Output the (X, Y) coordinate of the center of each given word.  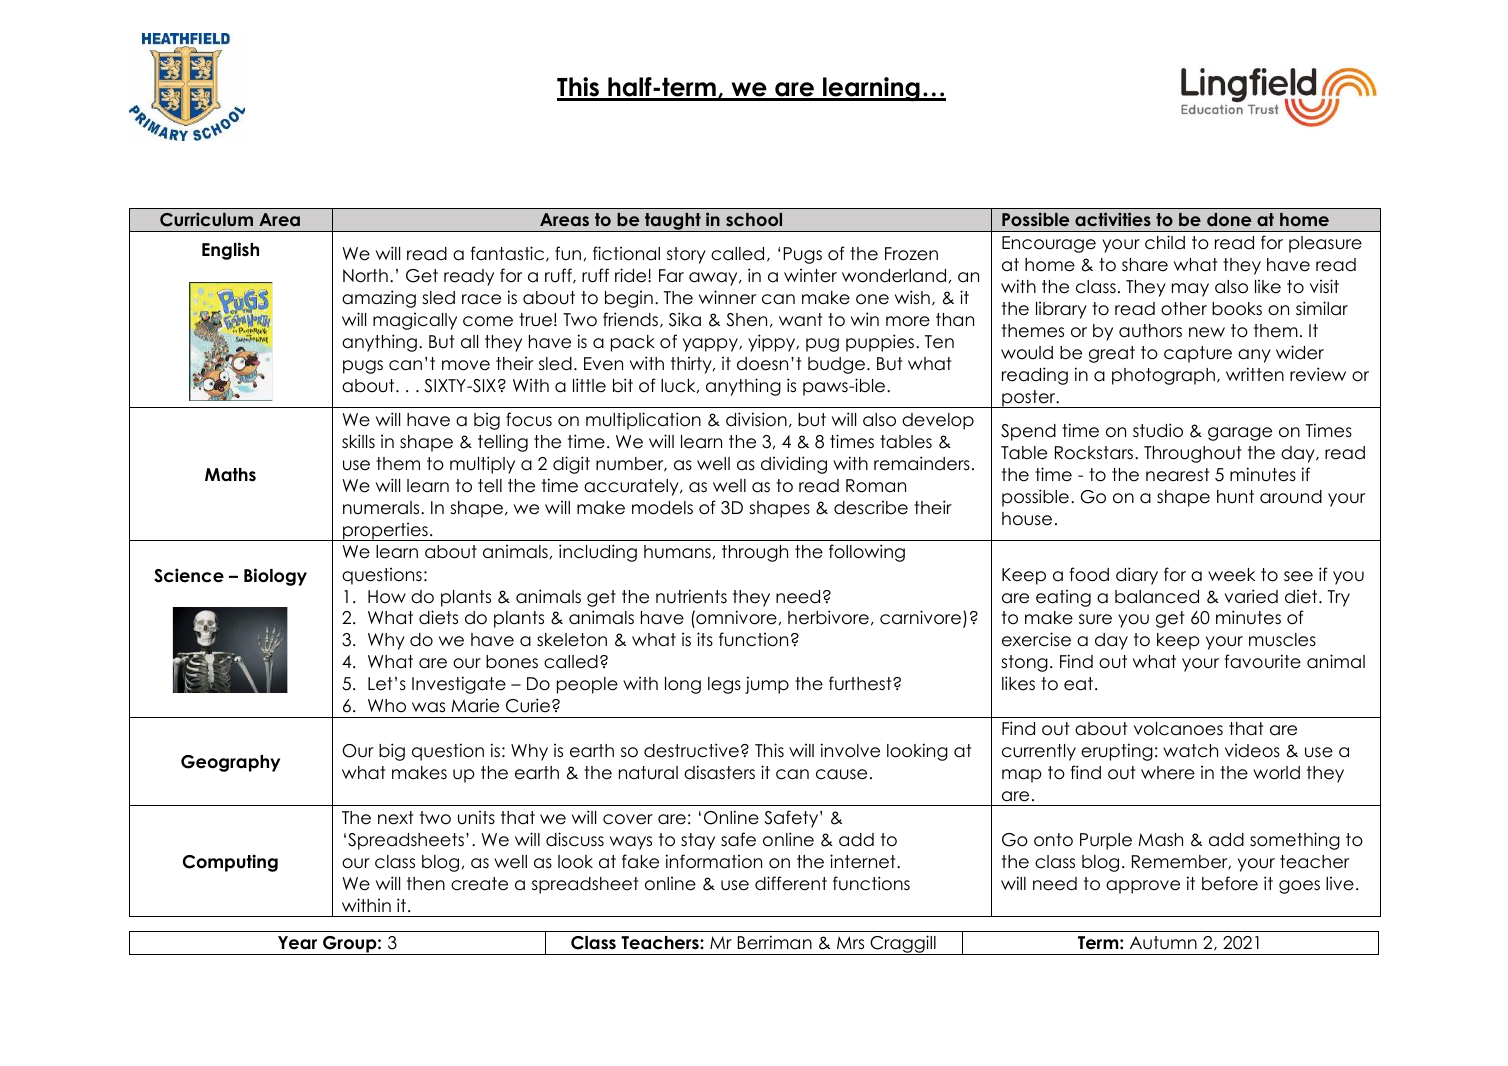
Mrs (850, 943)
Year (297, 943)
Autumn (1163, 943)
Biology (275, 577)
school (754, 219)
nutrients (691, 596)
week (1231, 575)
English (230, 251)
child (1165, 242)
